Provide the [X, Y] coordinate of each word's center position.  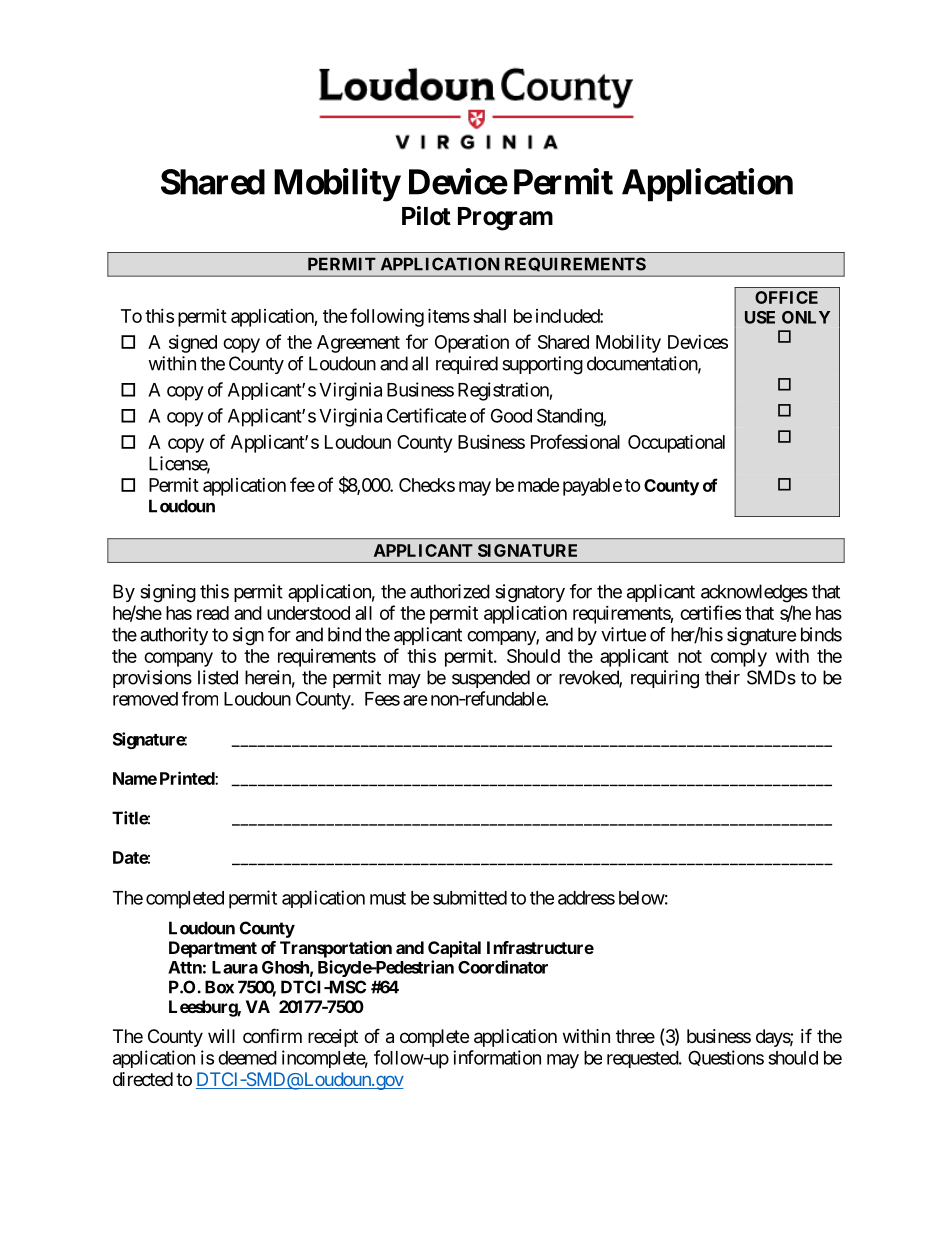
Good [511, 415]
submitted [470, 897]
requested [643, 1059]
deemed [247, 1058]
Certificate [426, 415]
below [642, 898]
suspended [491, 679]
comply [739, 658]
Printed [188, 778]
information [497, 1057]
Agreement [358, 344]
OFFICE [786, 297]
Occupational [676, 443]
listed [218, 677]
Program [505, 219]
